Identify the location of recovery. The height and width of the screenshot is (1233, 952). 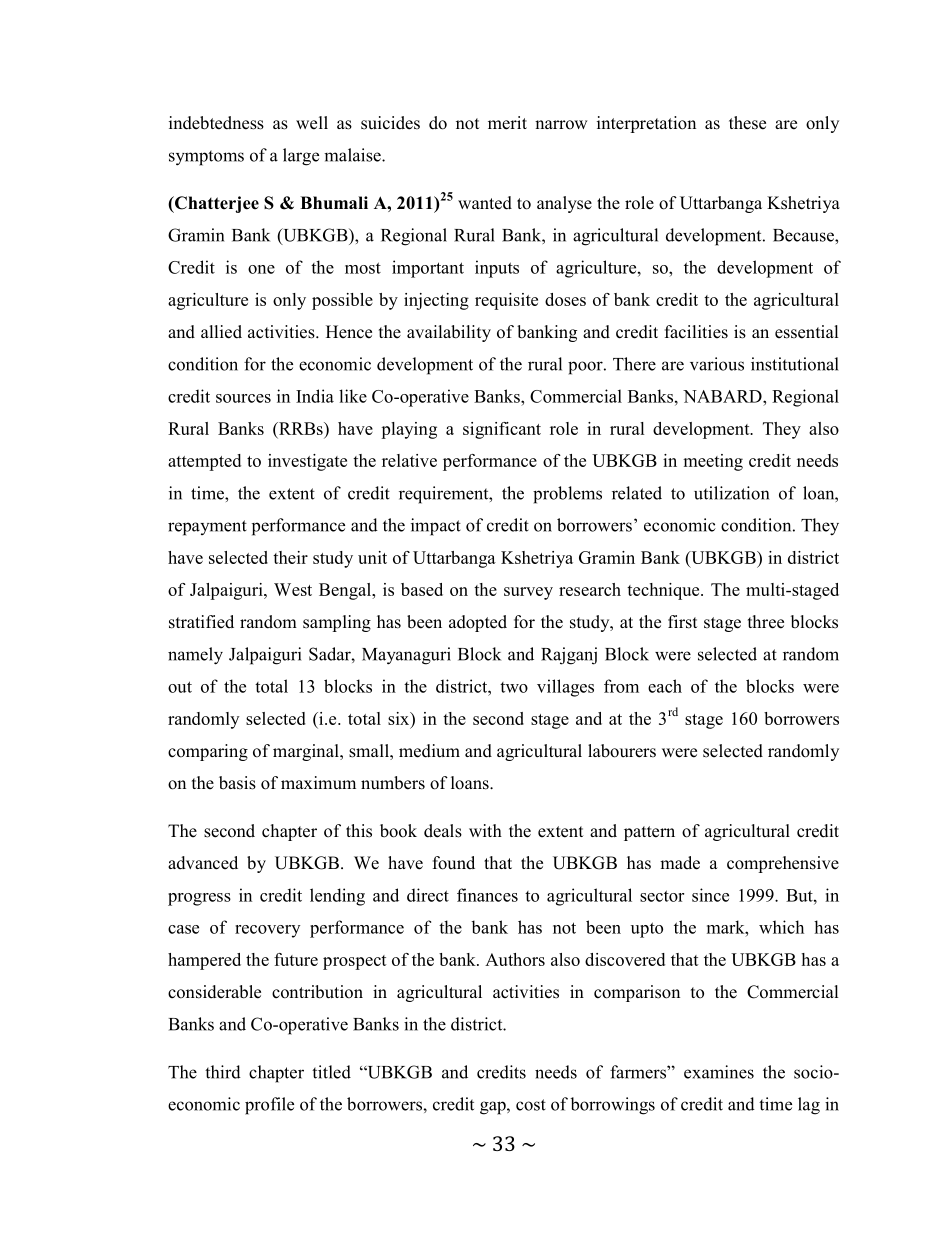
(267, 931).
